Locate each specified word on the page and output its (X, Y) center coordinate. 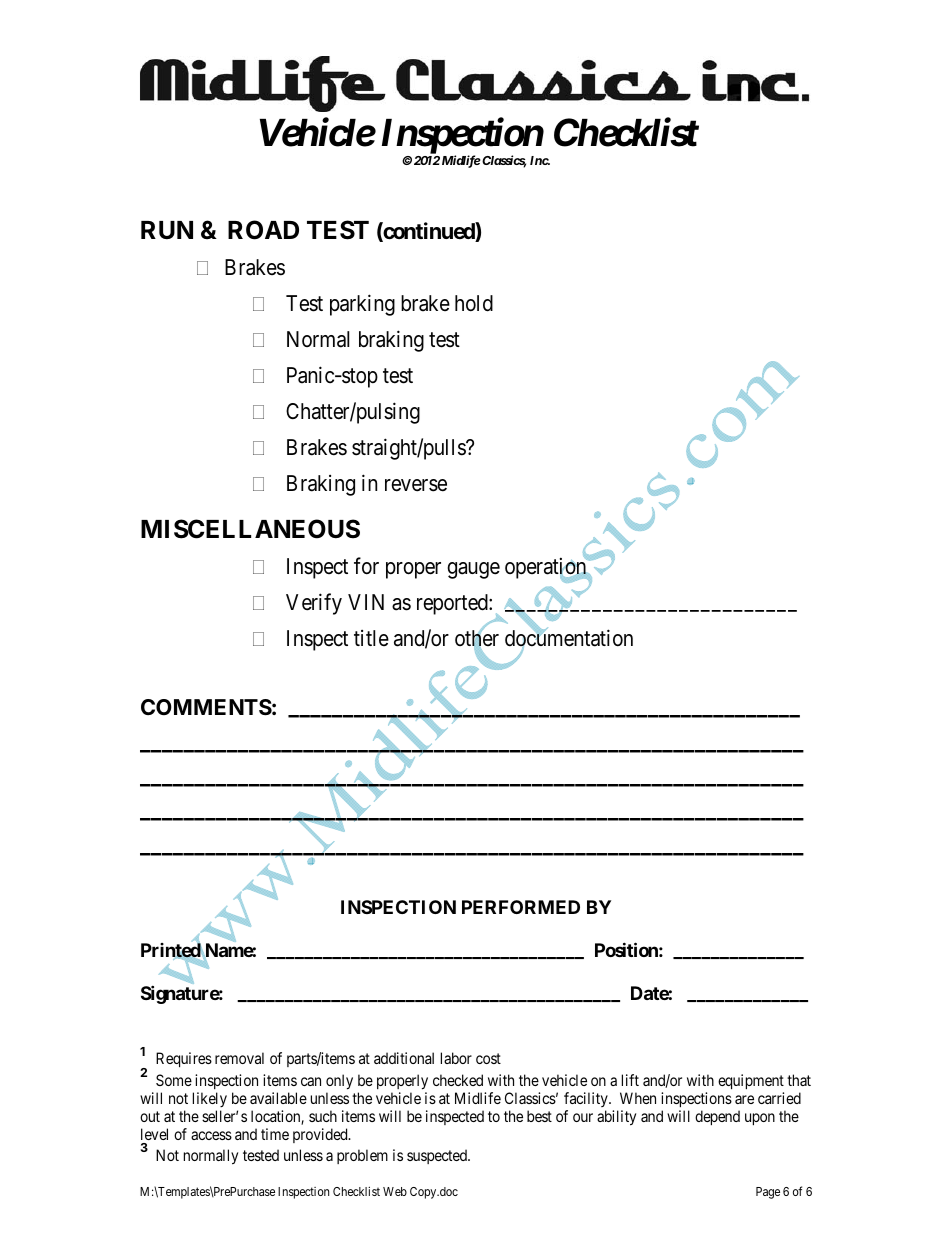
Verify (314, 604)
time (275, 1134)
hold (474, 303)
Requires (184, 1059)
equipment (751, 1081)
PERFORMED (521, 907)
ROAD (263, 230)
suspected (438, 1156)
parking (362, 305)
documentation (569, 639)
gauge (473, 570)
